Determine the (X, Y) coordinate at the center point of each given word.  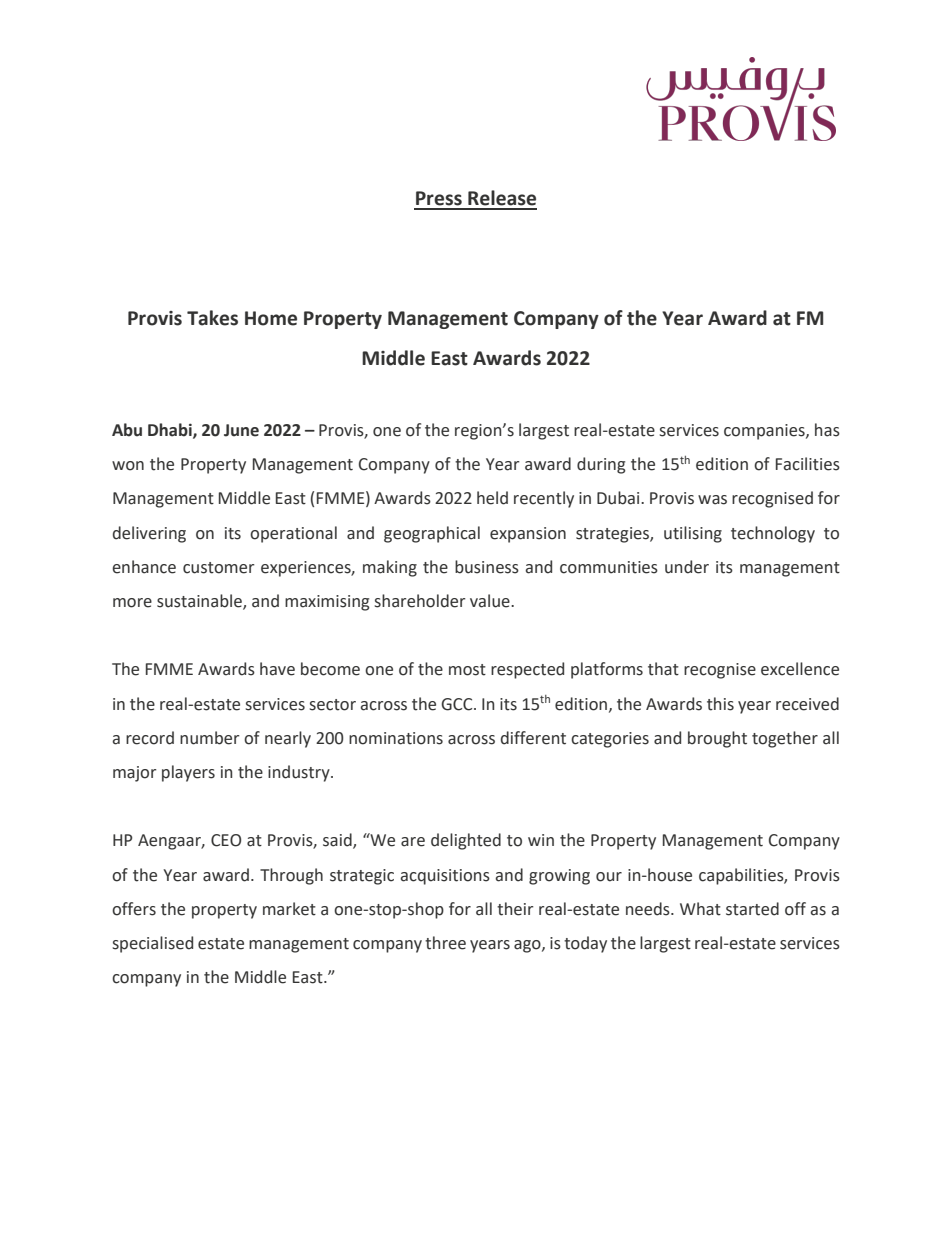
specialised (153, 944)
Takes (212, 318)
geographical (432, 534)
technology (773, 534)
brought (717, 739)
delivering (149, 534)
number (209, 738)
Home (271, 318)
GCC (458, 704)
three (445, 943)
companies (765, 432)
